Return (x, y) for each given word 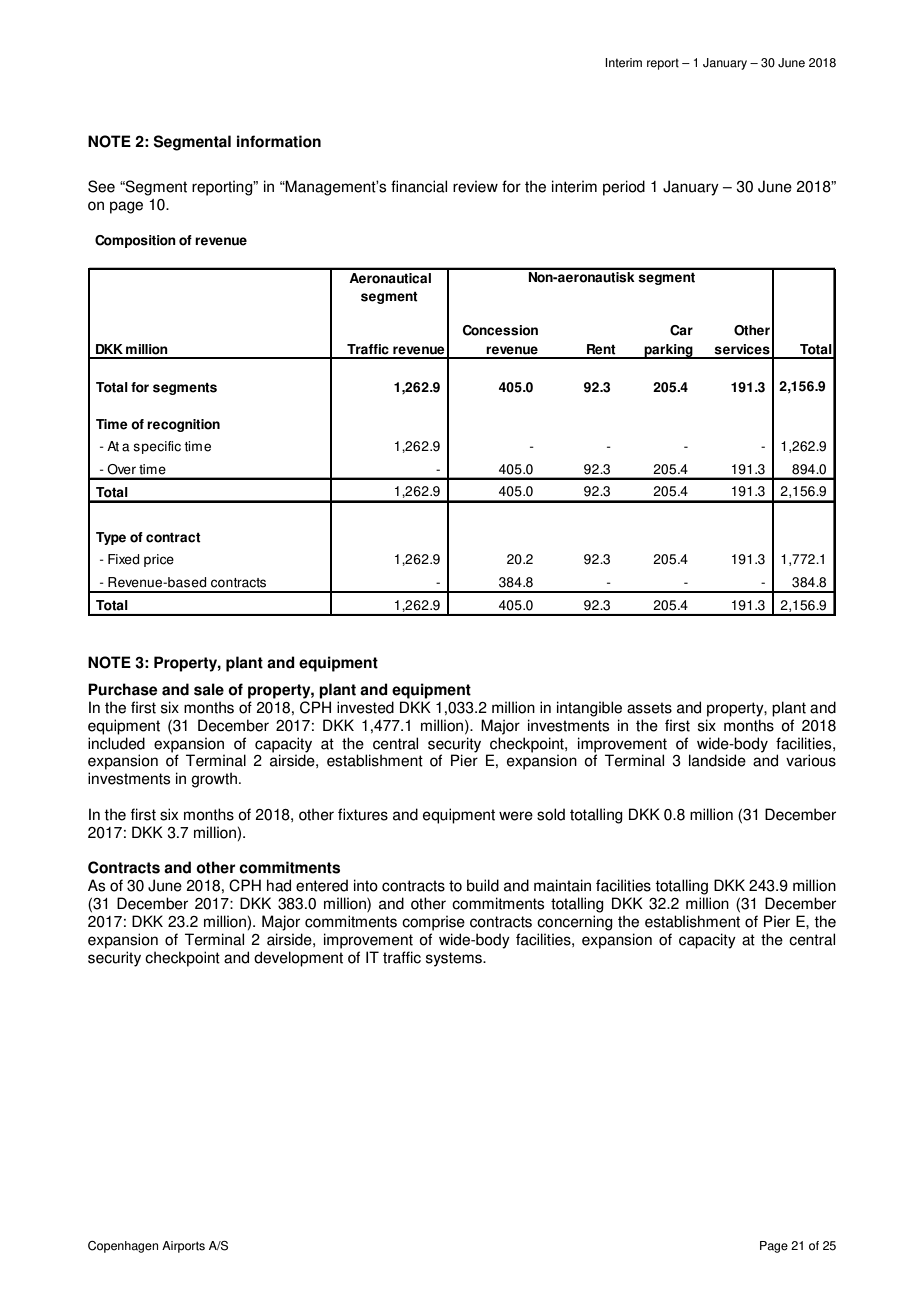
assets (649, 708)
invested (365, 707)
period (624, 188)
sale (209, 689)
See (101, 186)
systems (455, 959)
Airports (183, 1247)
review (475, 186)
